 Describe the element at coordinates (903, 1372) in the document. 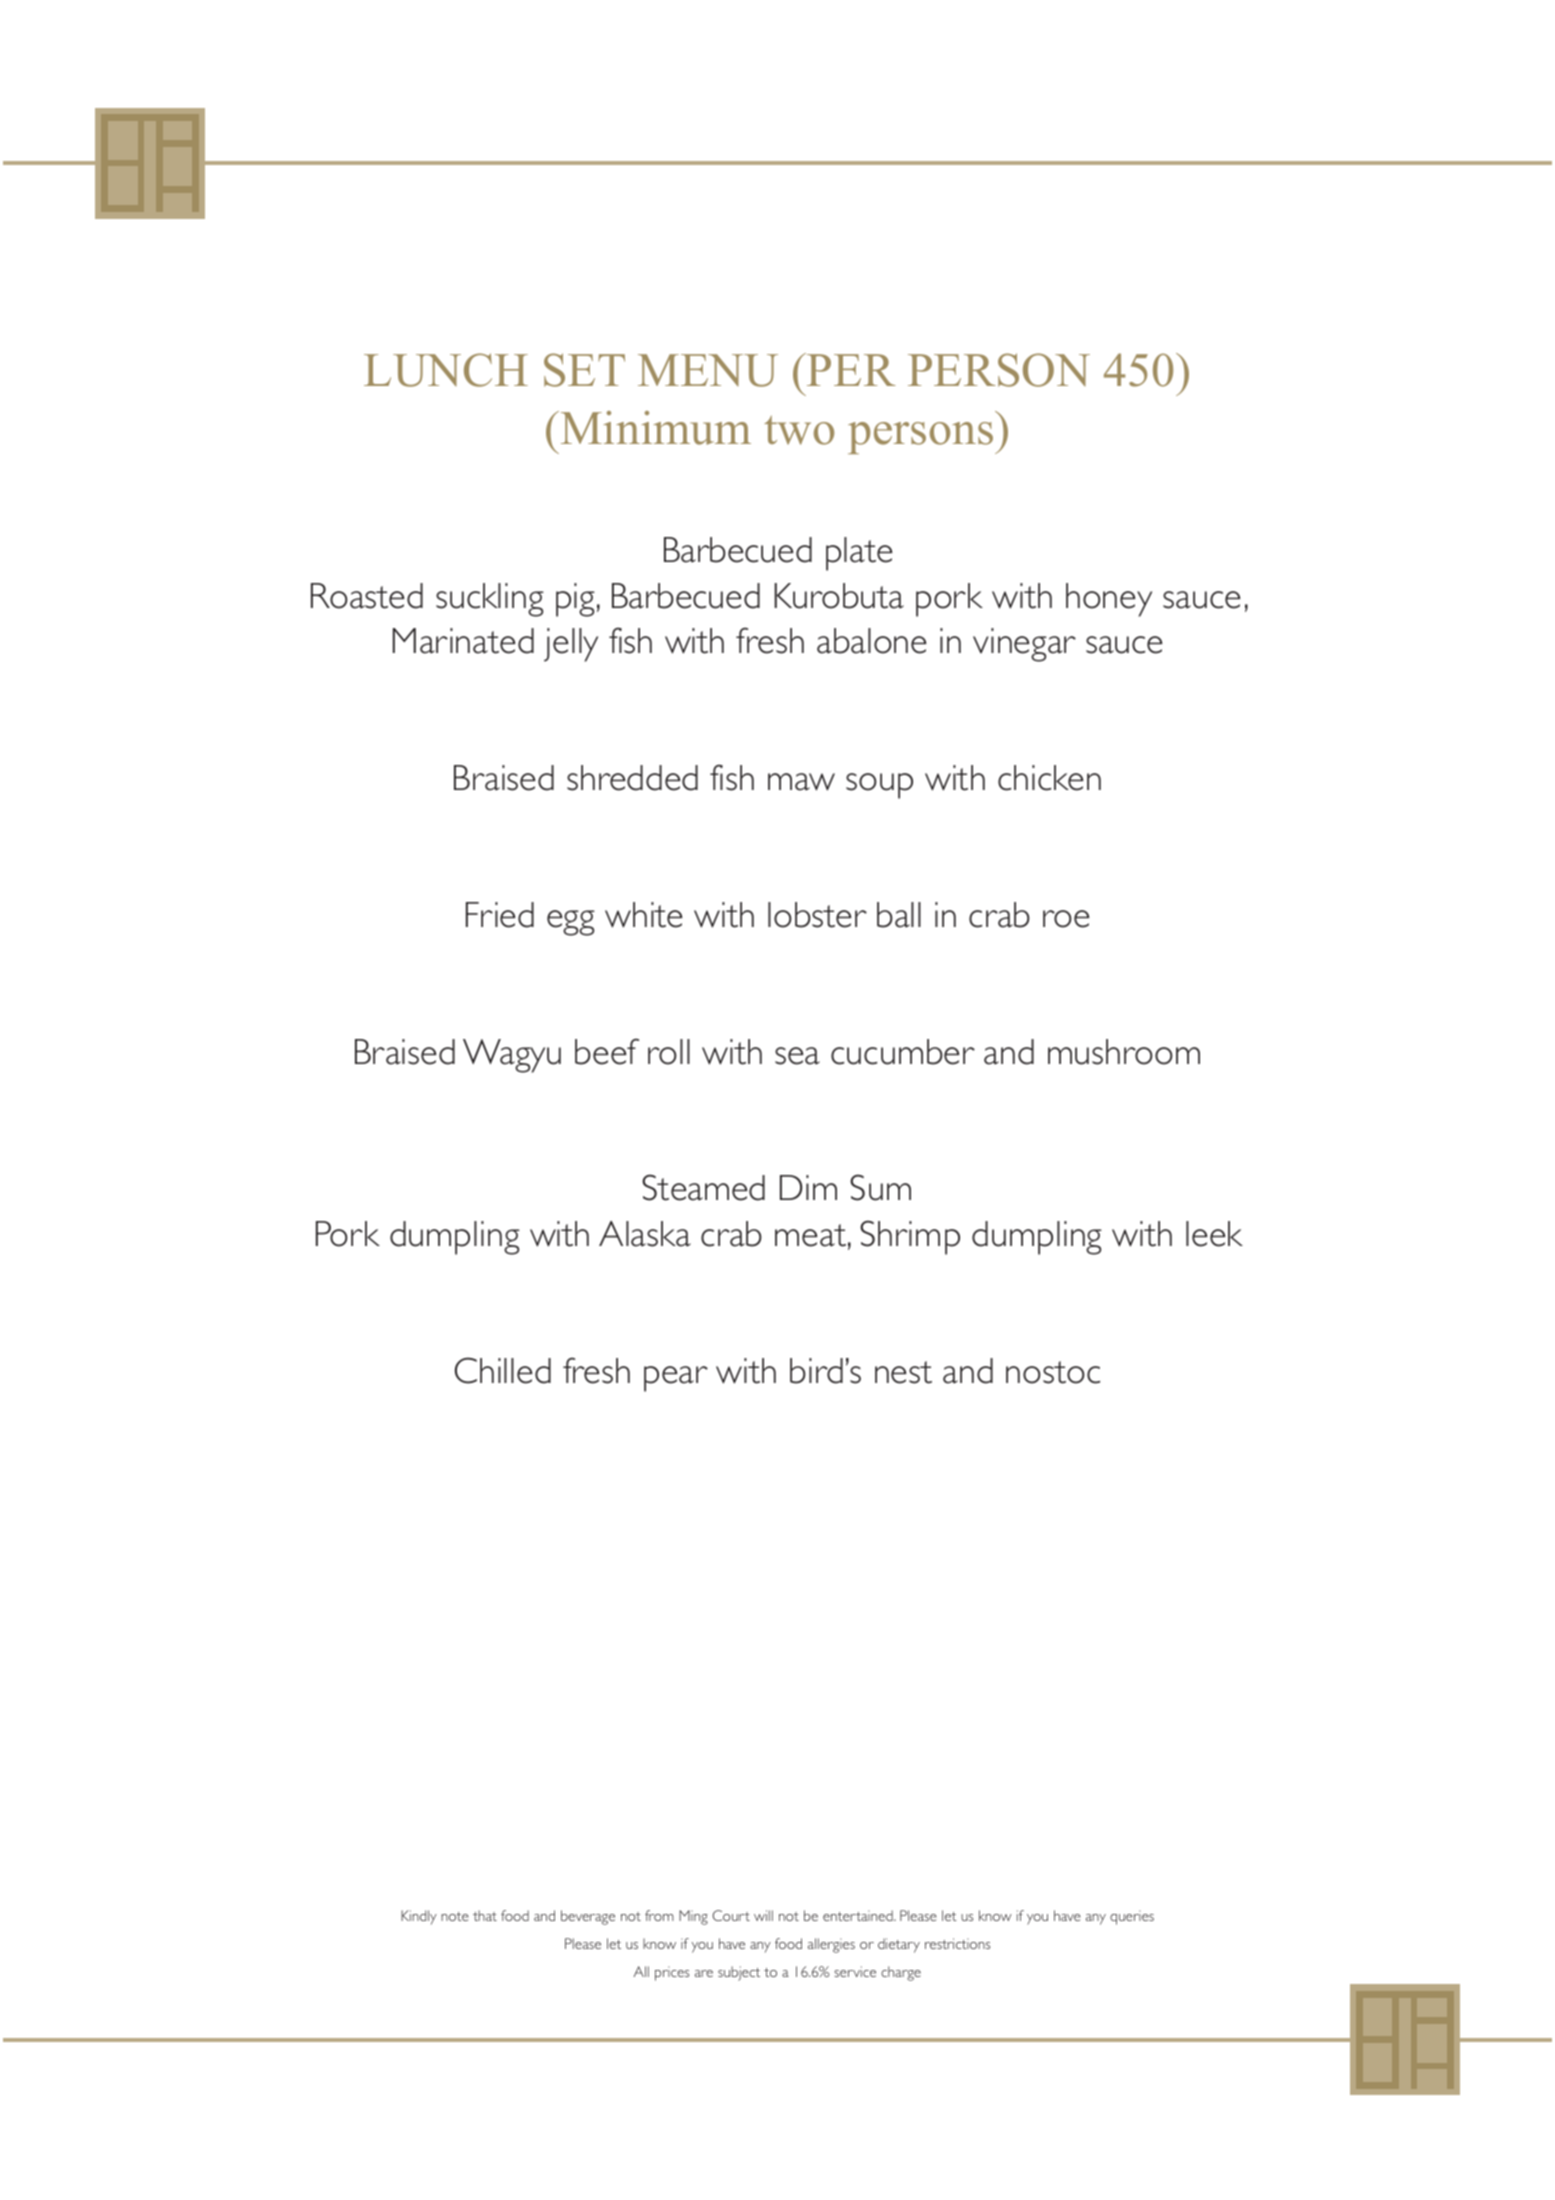

I see `nest` at that location.
